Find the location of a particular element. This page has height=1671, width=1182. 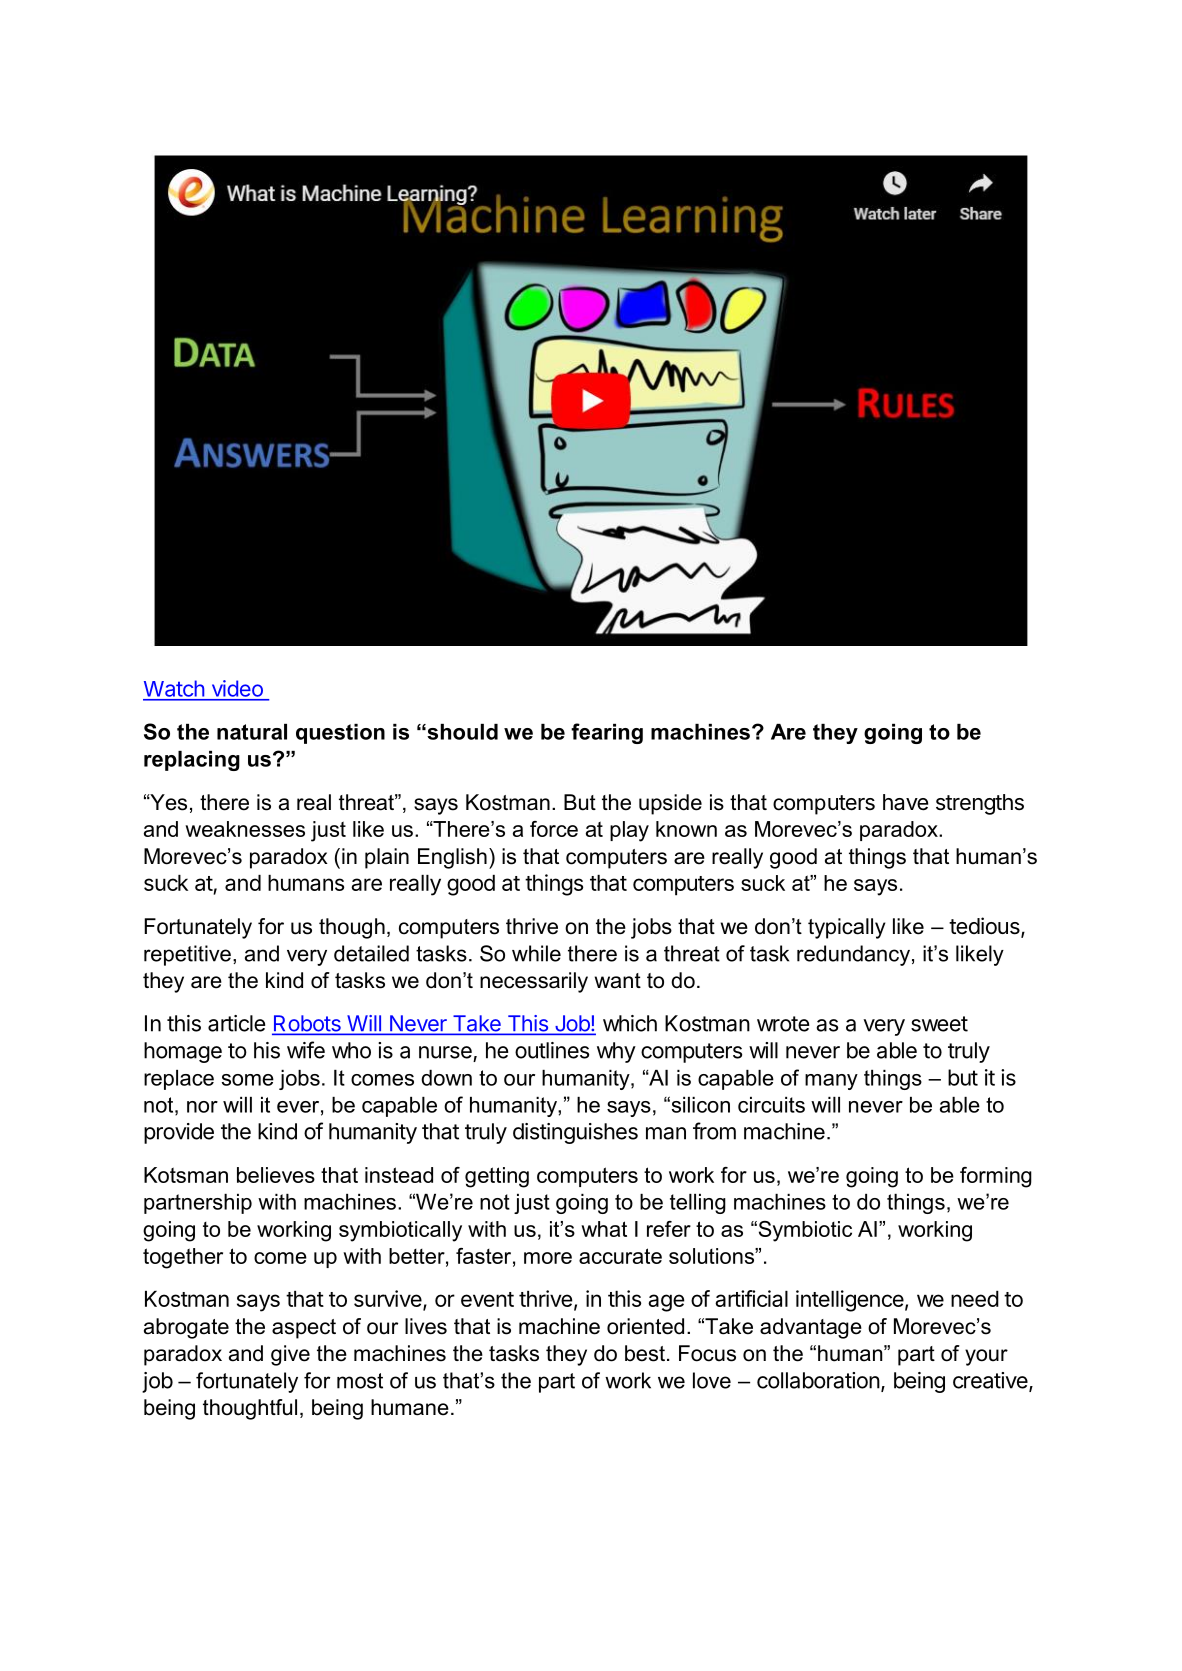

repetitive is located at coordinates (187, 955).
